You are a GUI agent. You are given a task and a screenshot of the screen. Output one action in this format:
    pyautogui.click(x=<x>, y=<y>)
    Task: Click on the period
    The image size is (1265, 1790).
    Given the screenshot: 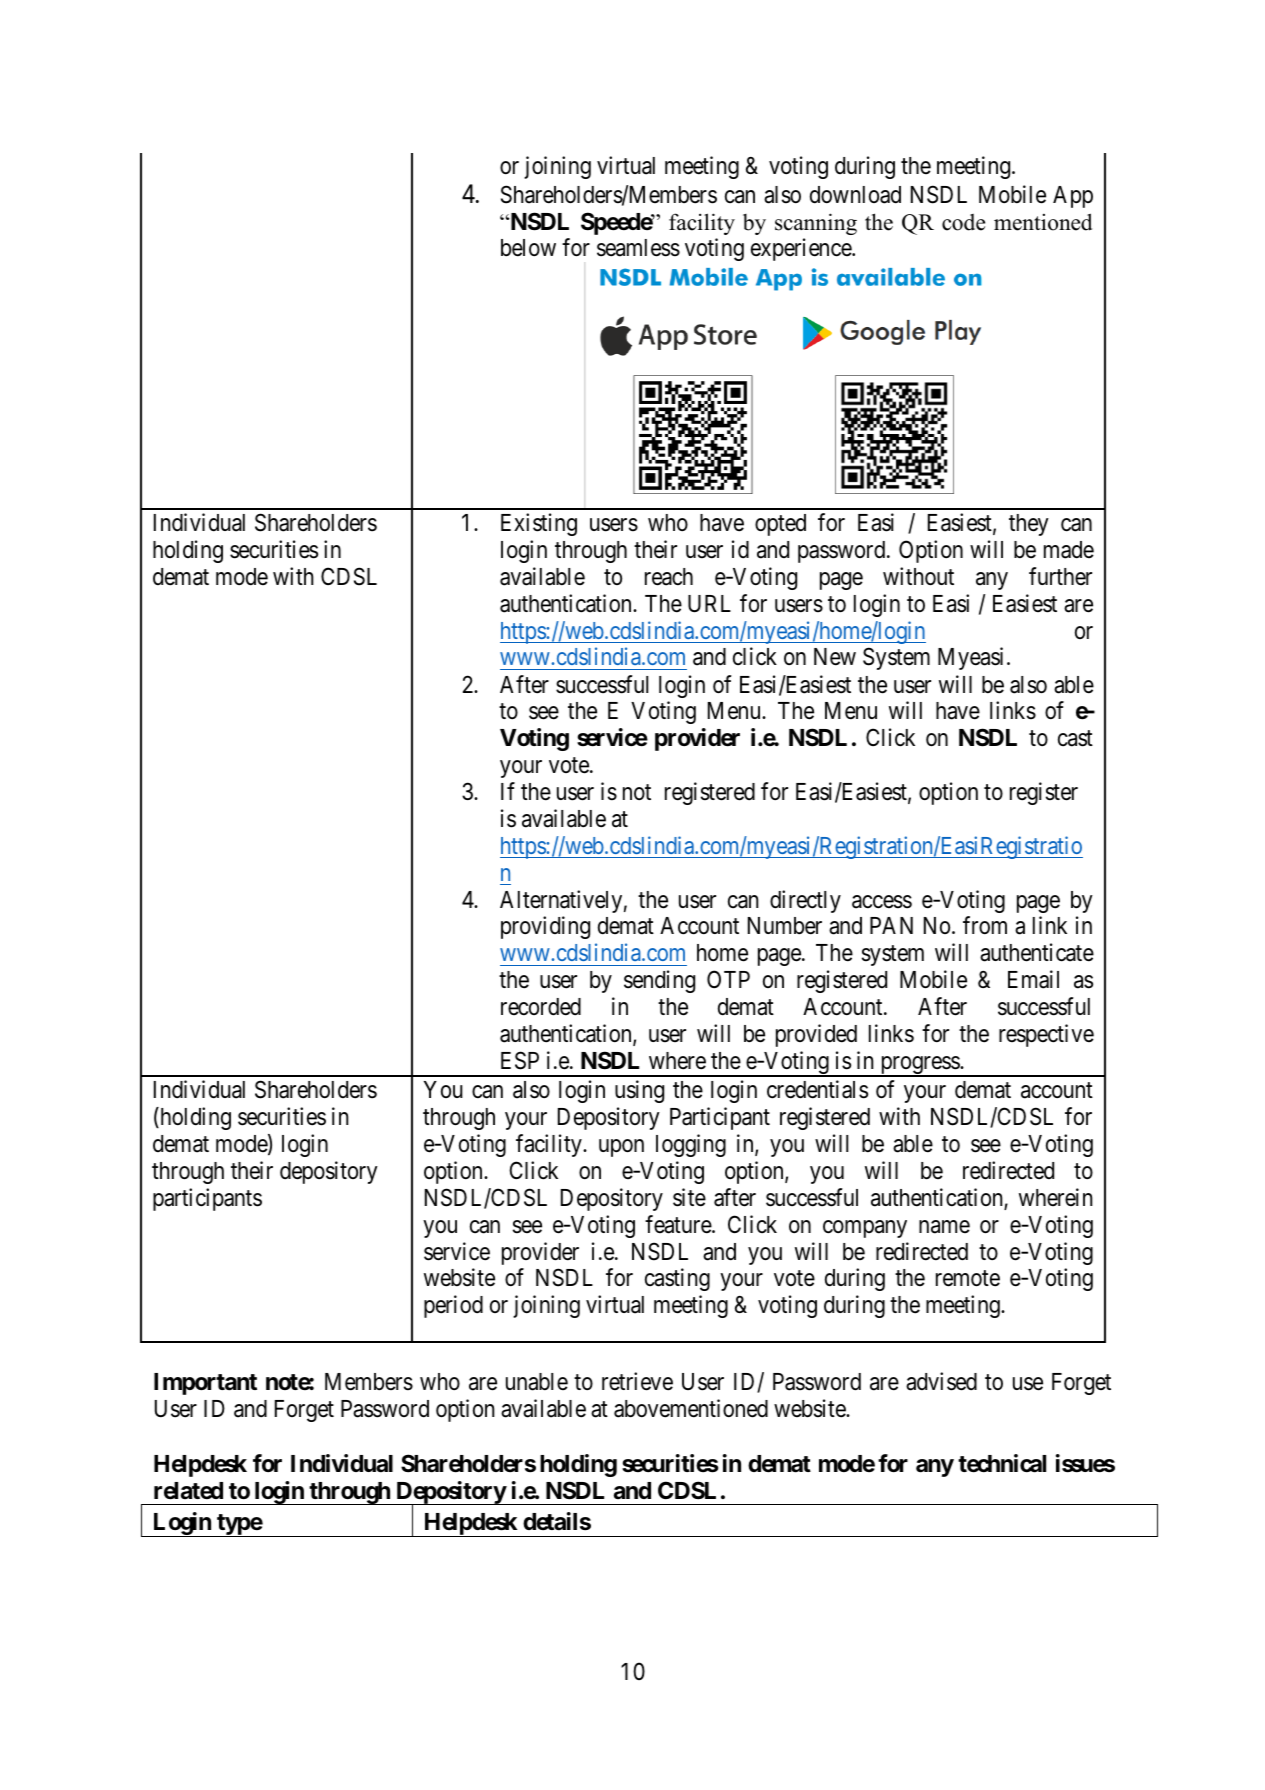 What is the action you would take?
    pyautogui.click(x=453, y=1306)
